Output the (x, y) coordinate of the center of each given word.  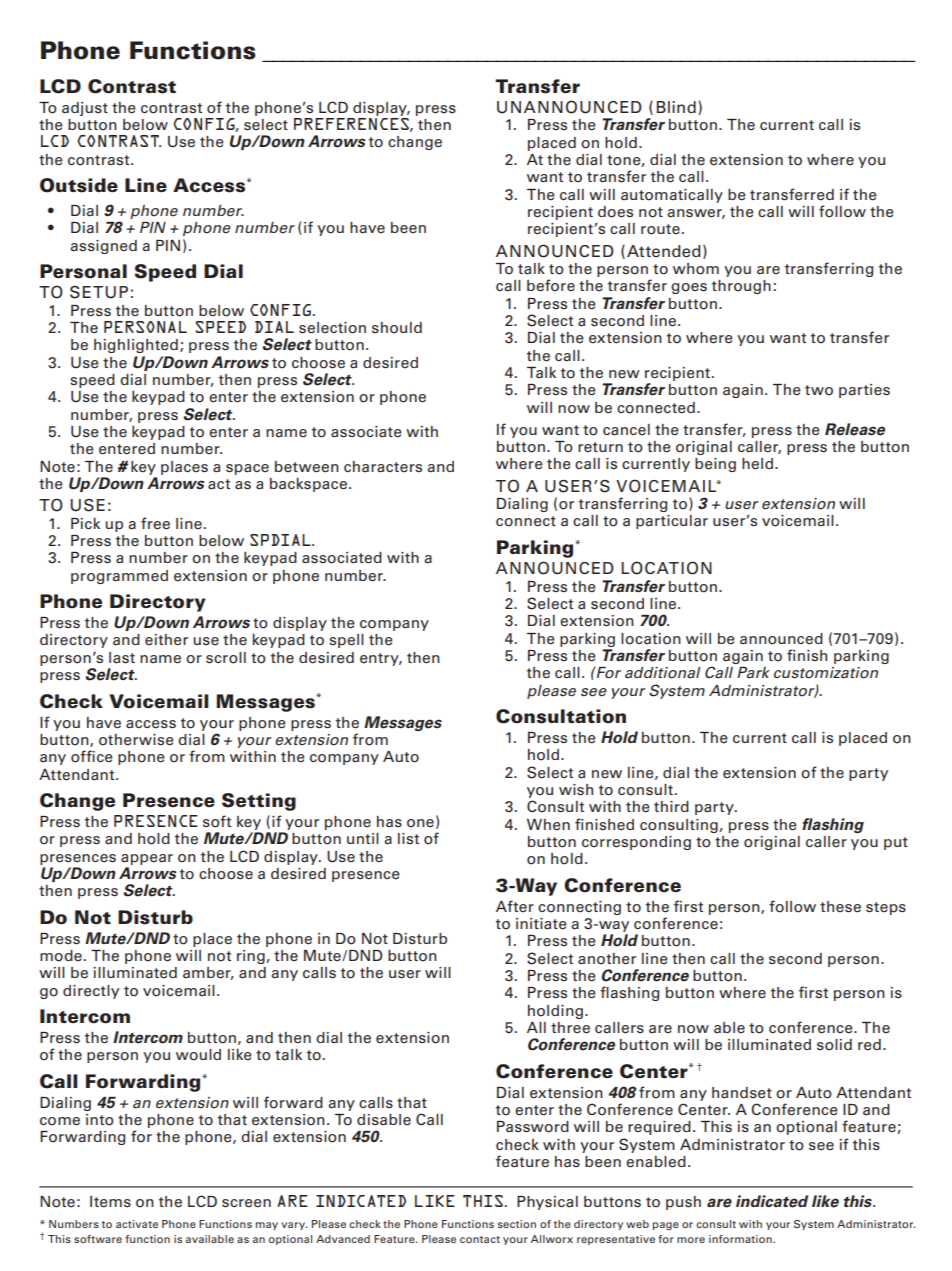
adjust (85, 109)
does (615, 212)
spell (346, 641)
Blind (676, 107)
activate (137, 1224)
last (122, 658)
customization (826, 673)
